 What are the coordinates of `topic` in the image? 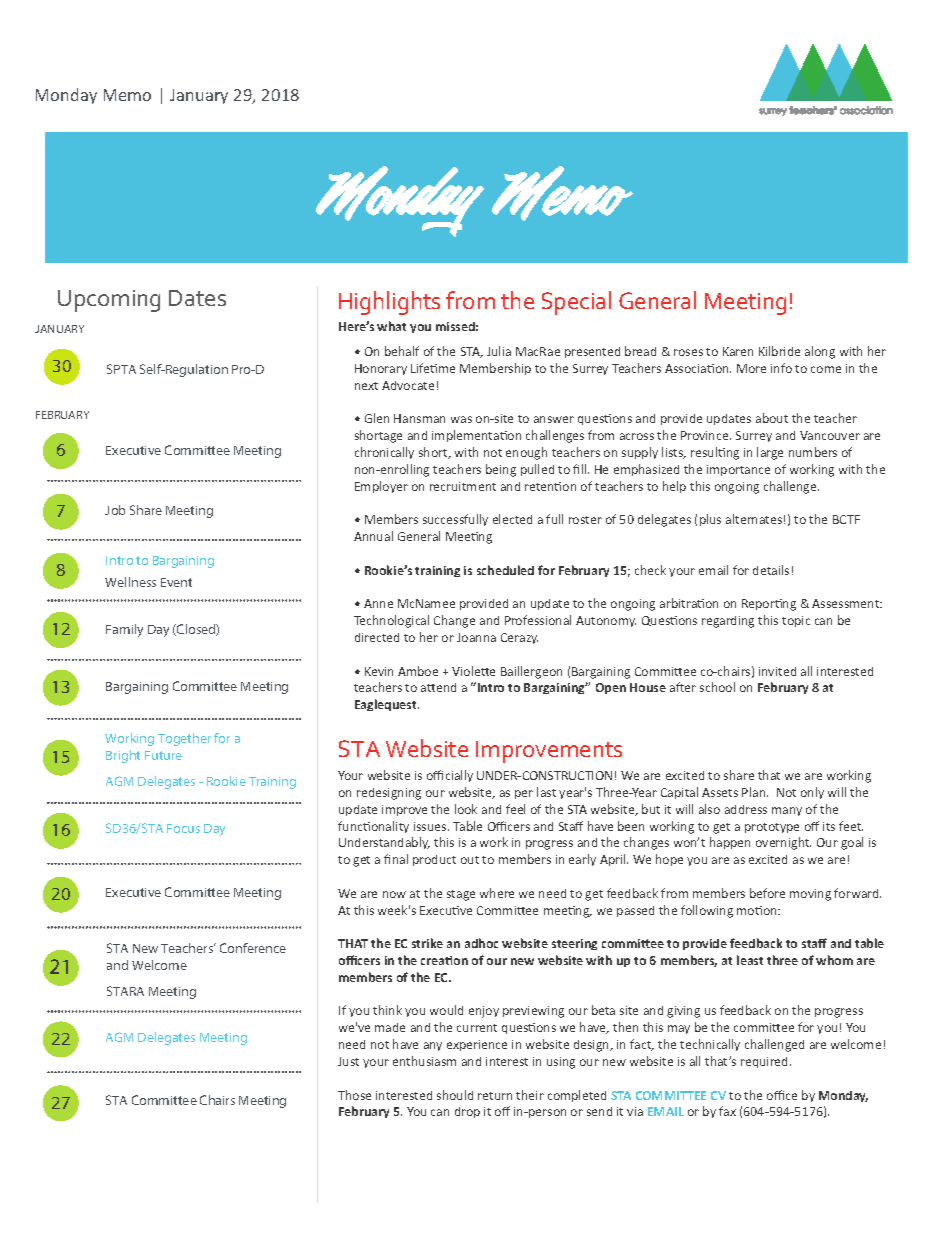 It's located at (796, 621).
